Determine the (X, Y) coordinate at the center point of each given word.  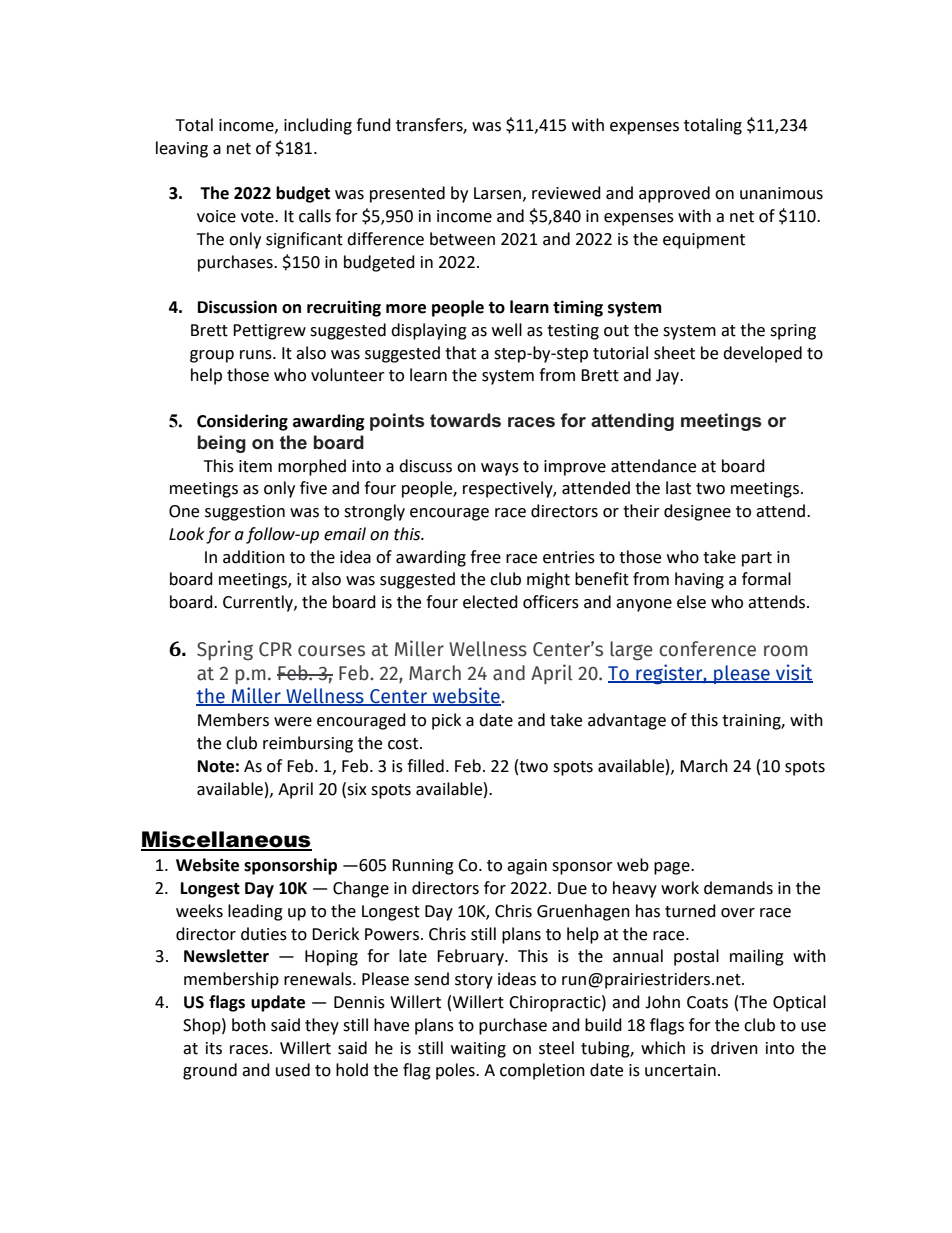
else (691, 602)
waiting (478, 1050)
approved (674, 194)
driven (734, 1048)
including (318, 126)
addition (254, 557)
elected (490, 602)
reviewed (566, 193)
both (249, 1025)
